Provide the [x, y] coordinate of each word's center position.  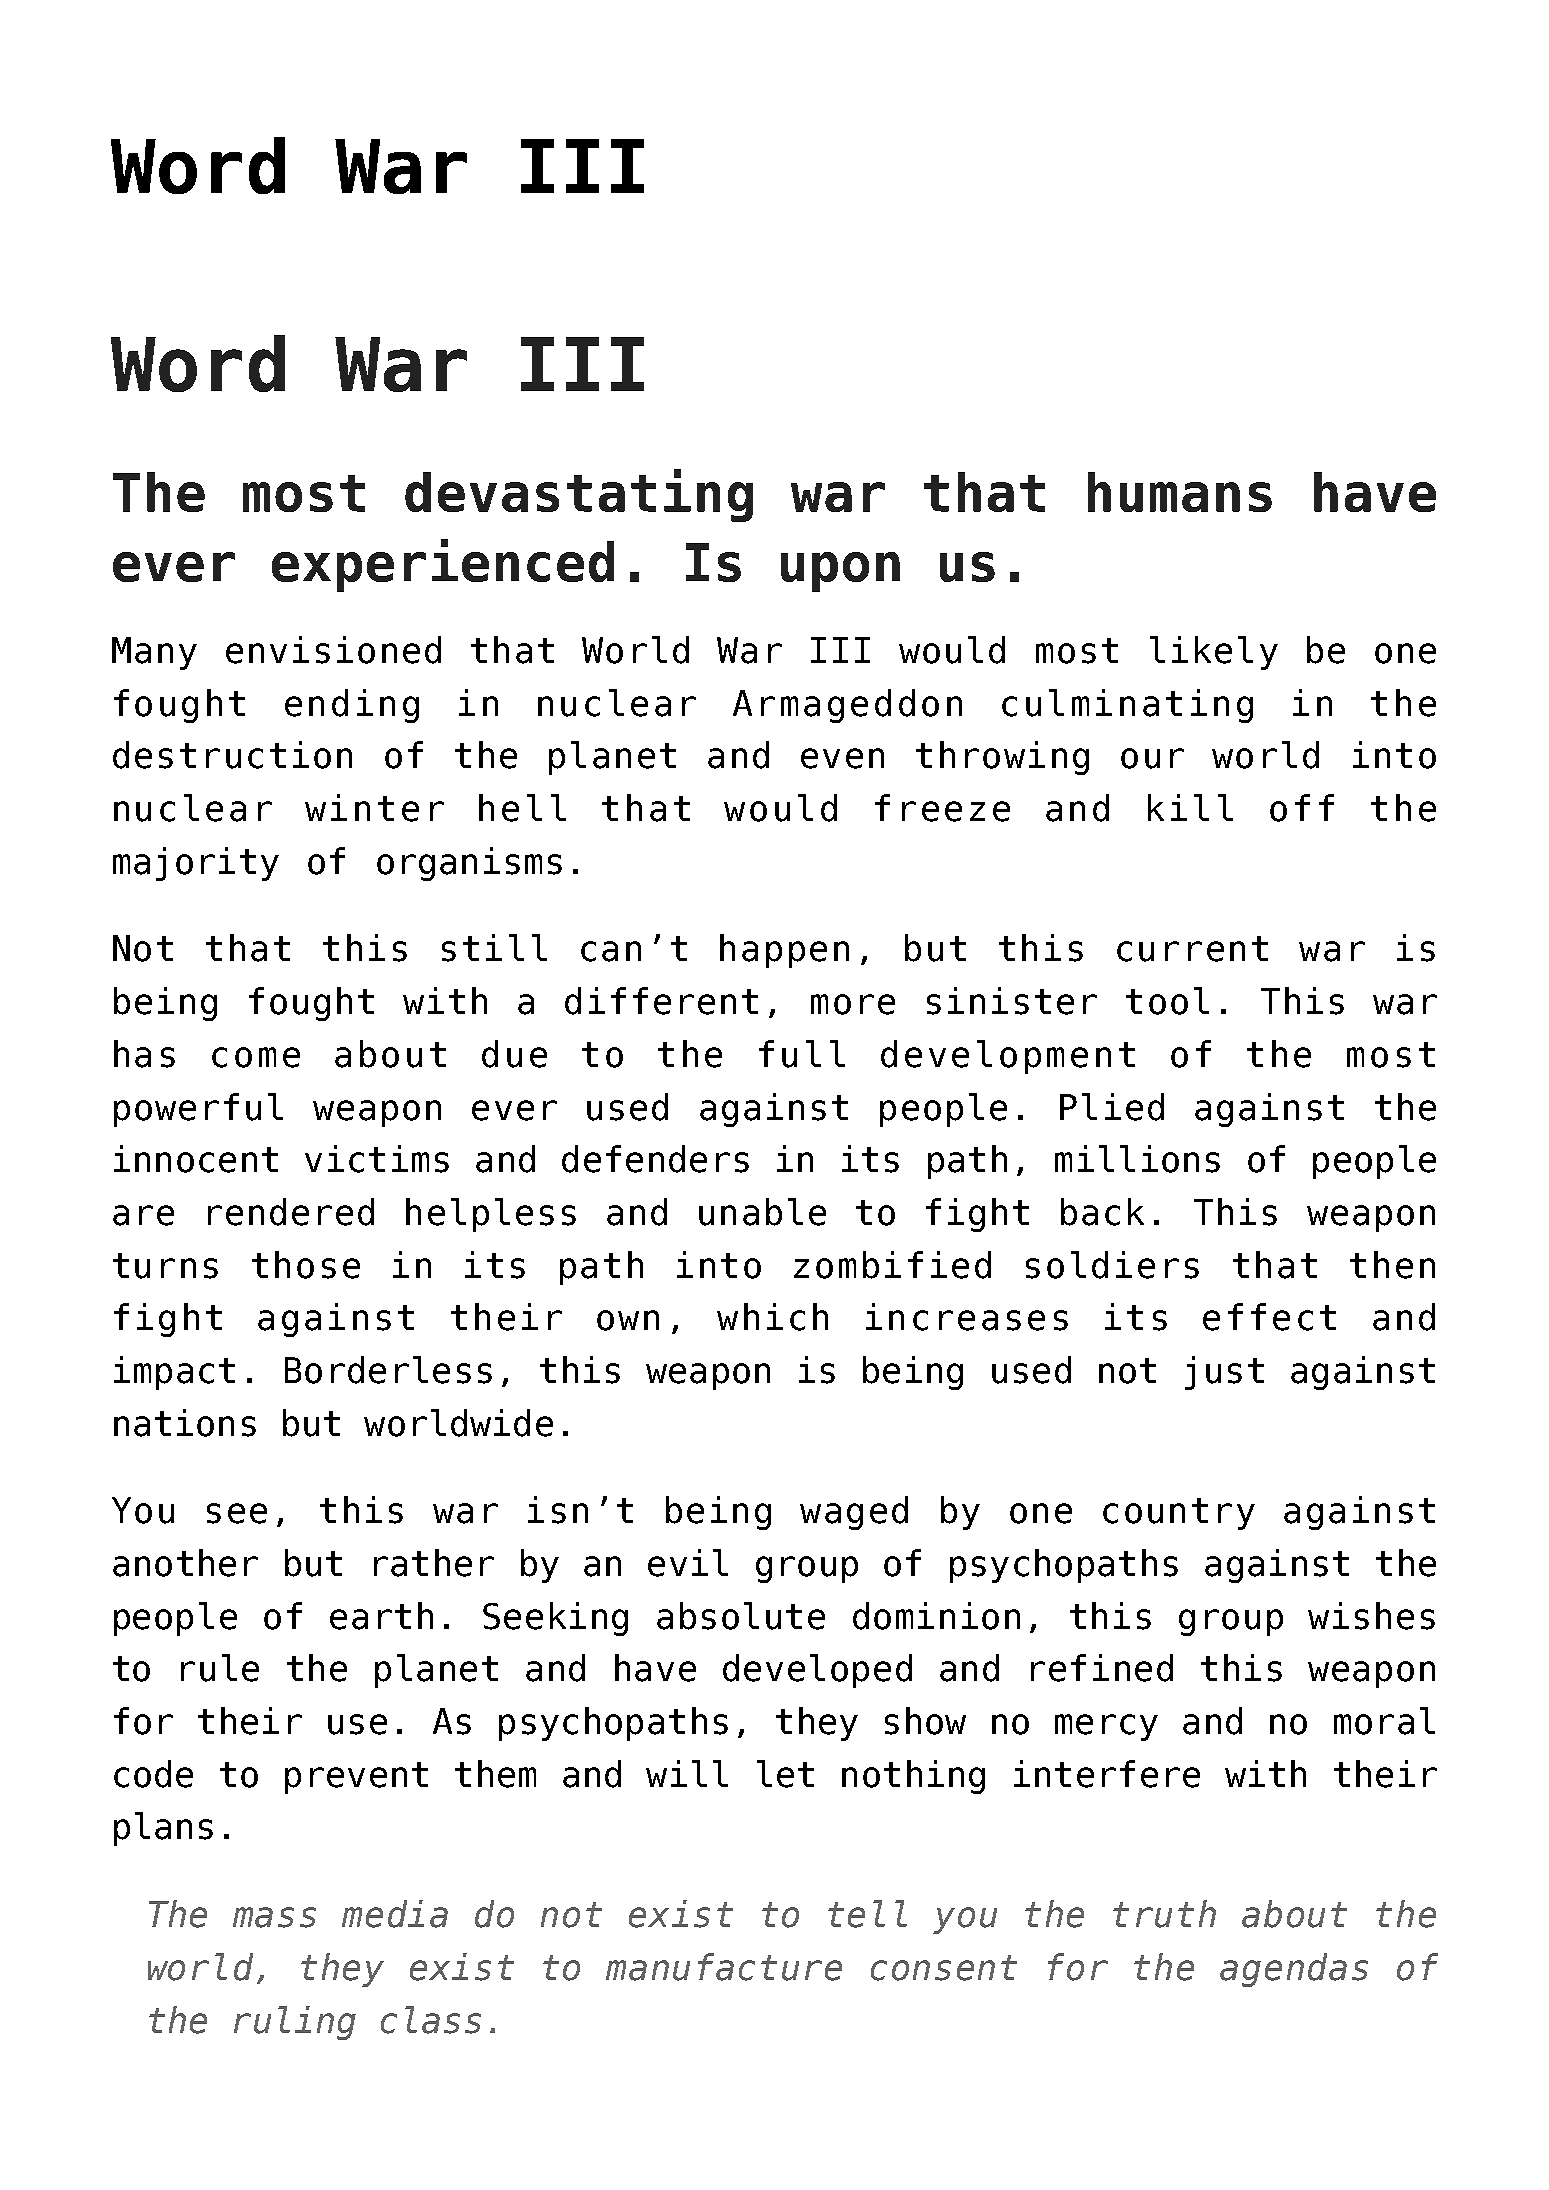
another [185, 1563]
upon [840, 572]
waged [854, 1513]
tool [1167, 1001]
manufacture [724, 1967]
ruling [295, 2023]
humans [1180, 492]
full [802, 1054]
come [256, 1057]
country [1179, 1514]
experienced [443, 565]
